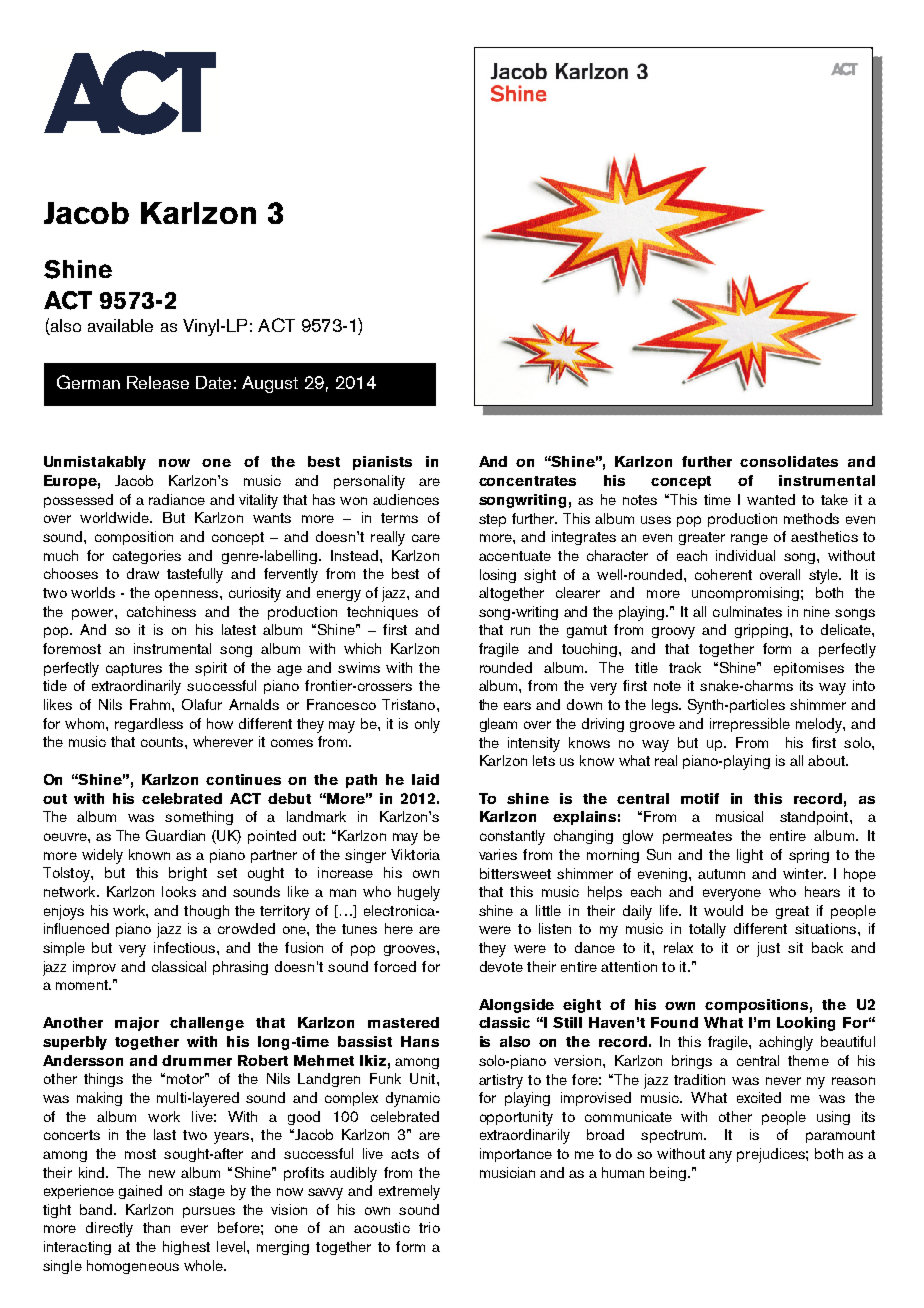 The height and width of the screenshot is (1308, 924). Describe the element at coordinates (419, 893) in the screenshot. I see `hugely` at that location.
